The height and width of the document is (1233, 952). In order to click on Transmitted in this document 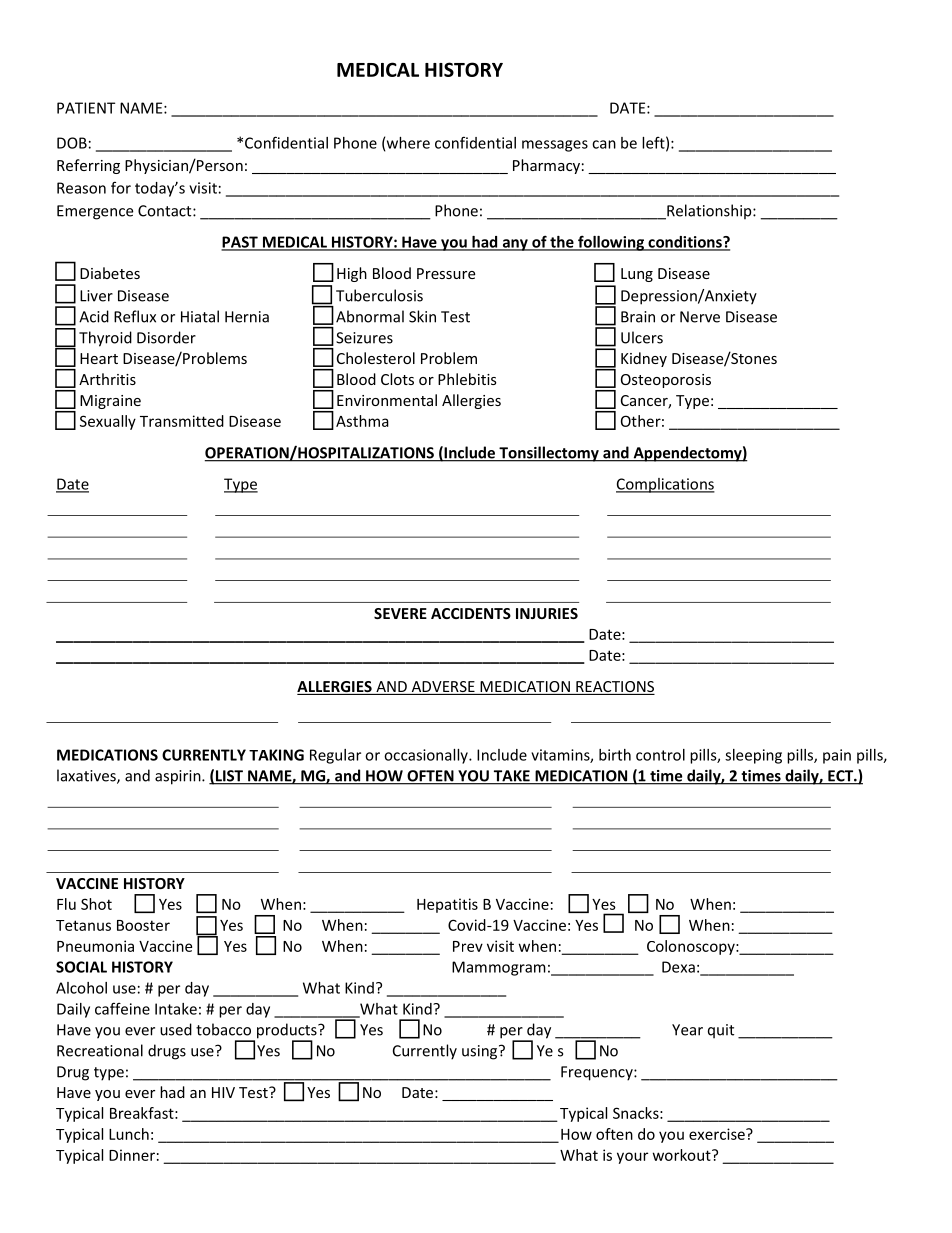, I will do `click(182, 421)`.
